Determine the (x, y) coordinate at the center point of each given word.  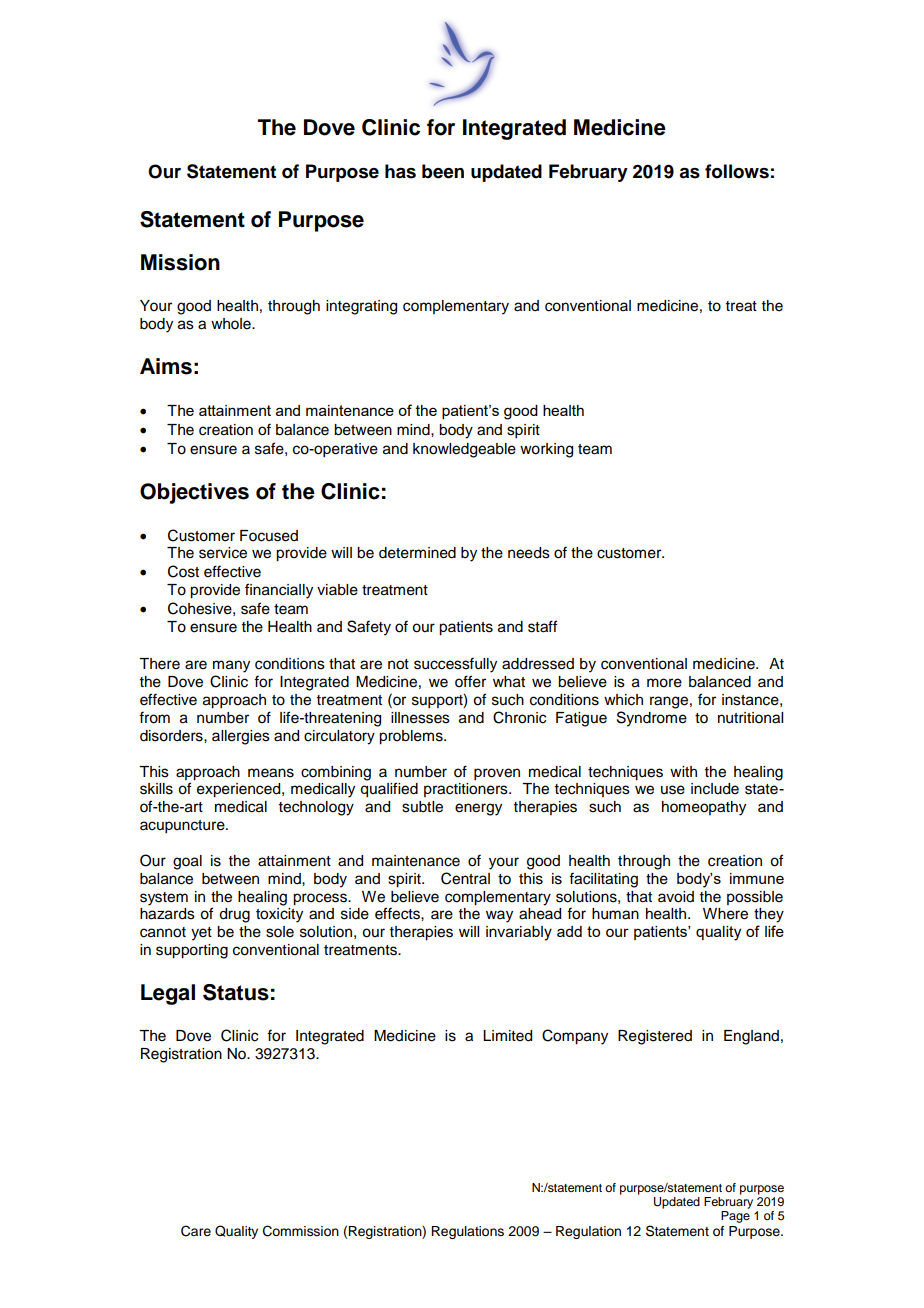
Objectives (194, 493)
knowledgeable (464, 450)
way (499, 916)
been (443, 171)
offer (470, 681)
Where (725, 914)
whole (232, 324)
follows (737, 171)
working (546, 450)
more (664, 683)
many (231, 666)
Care (196, 1231)
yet (201, 934)
